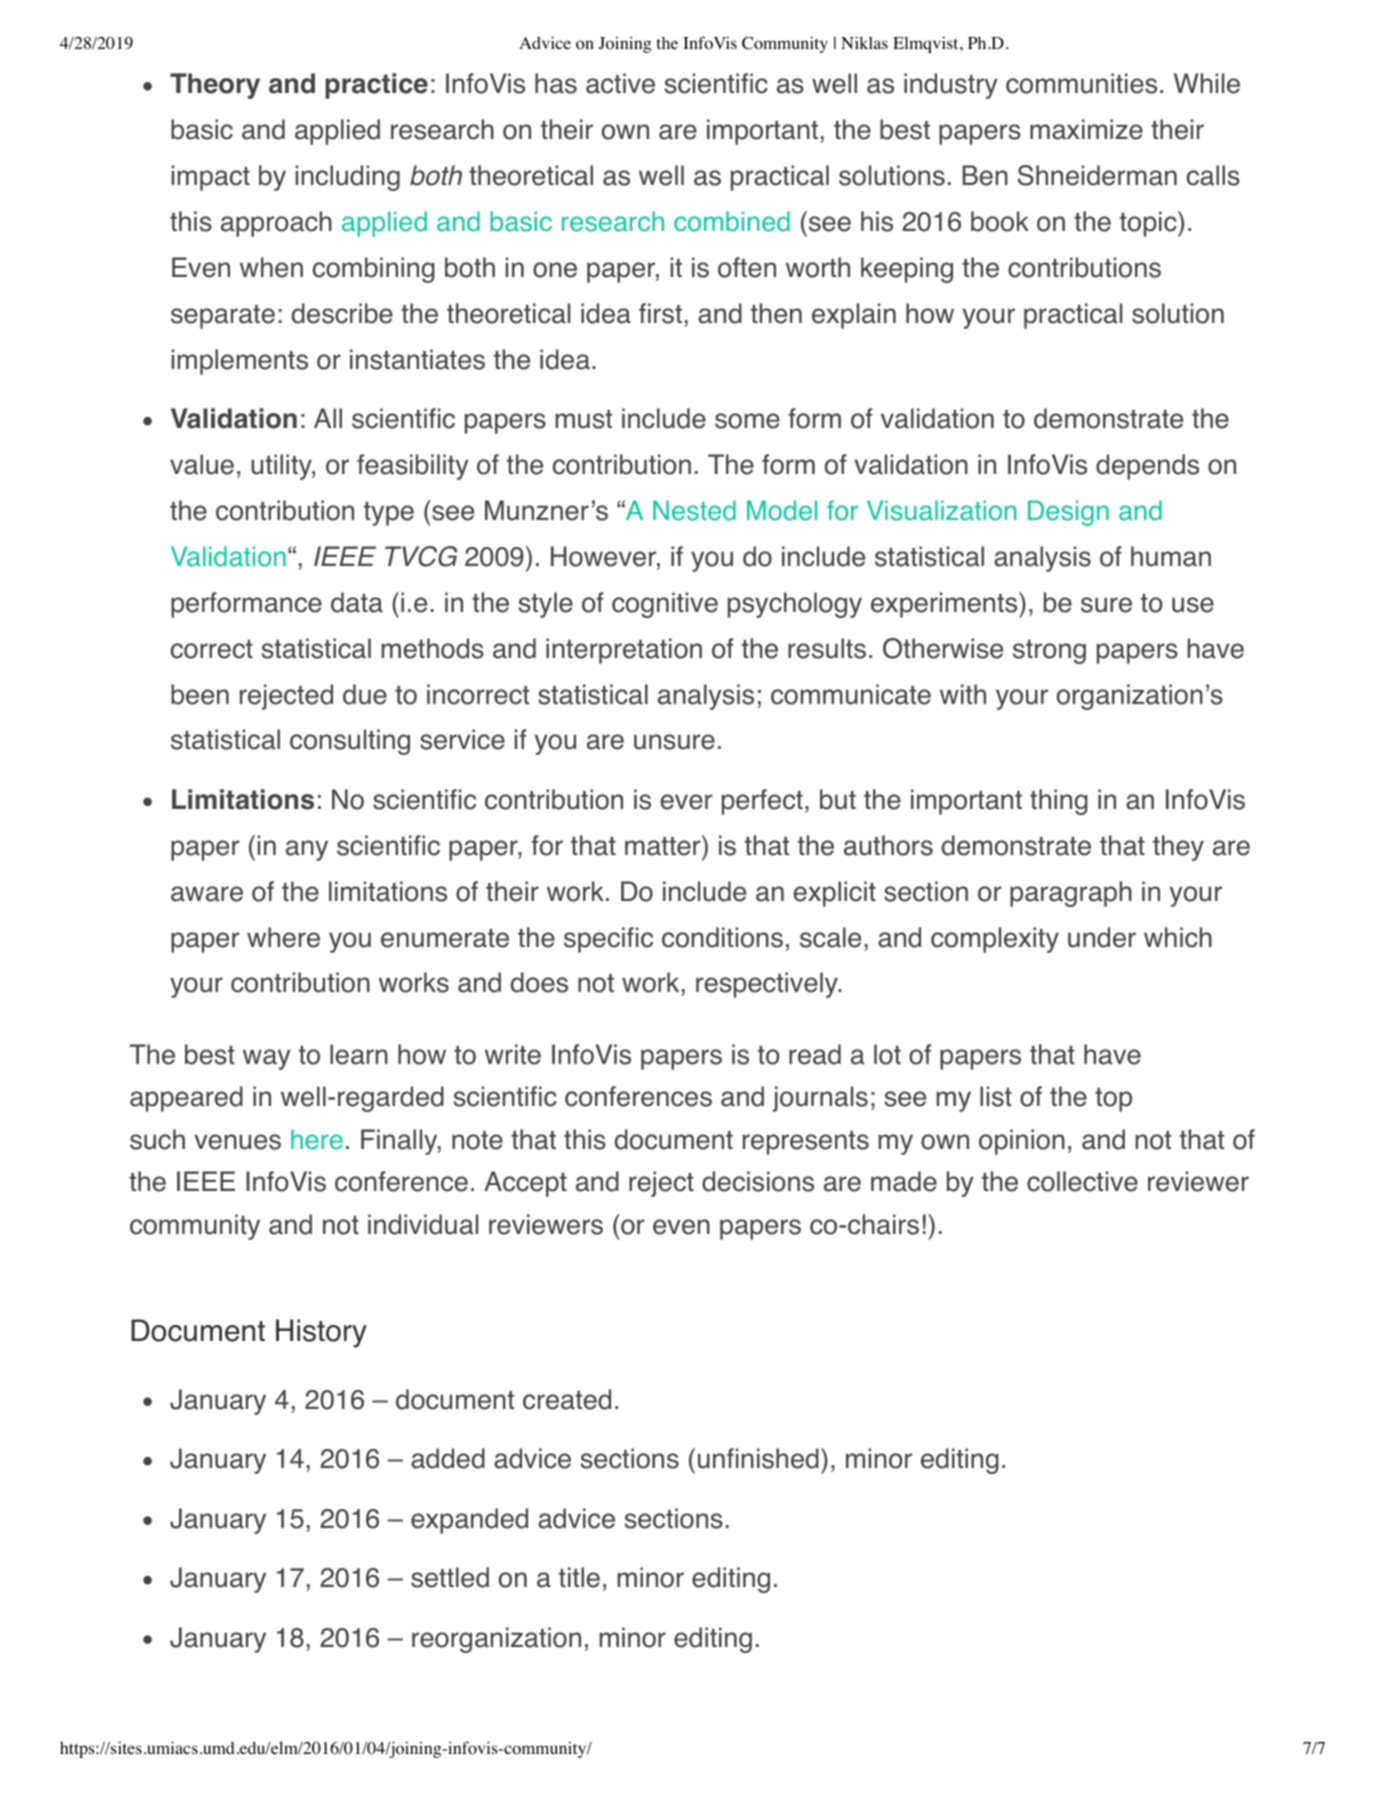 The image size is (1386, 1793). I want to click on decisions, so click(758, 1181).
